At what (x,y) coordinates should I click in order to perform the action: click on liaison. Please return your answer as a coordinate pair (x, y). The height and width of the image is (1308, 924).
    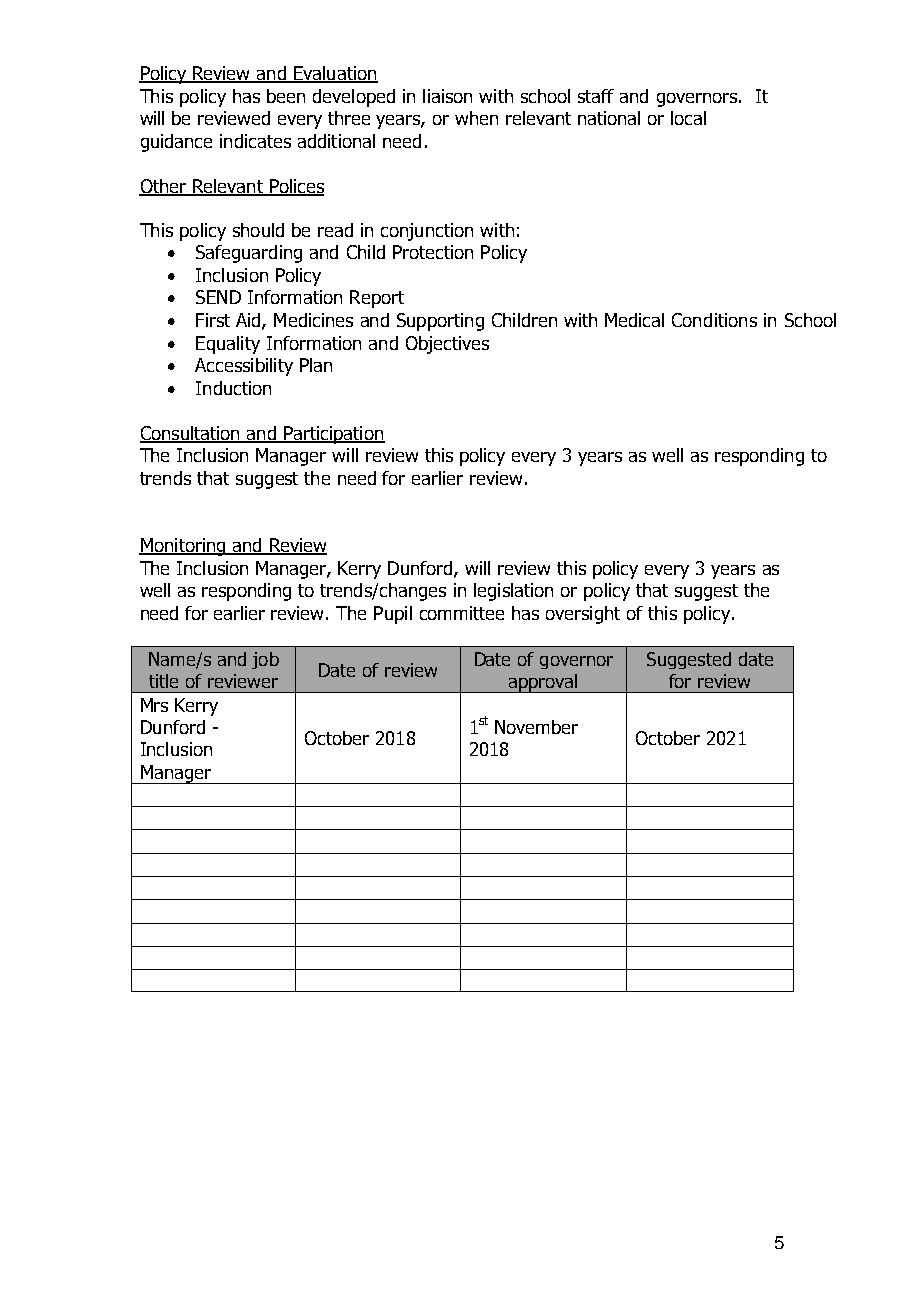
    Looking at the image, I should click on (447, 96).
